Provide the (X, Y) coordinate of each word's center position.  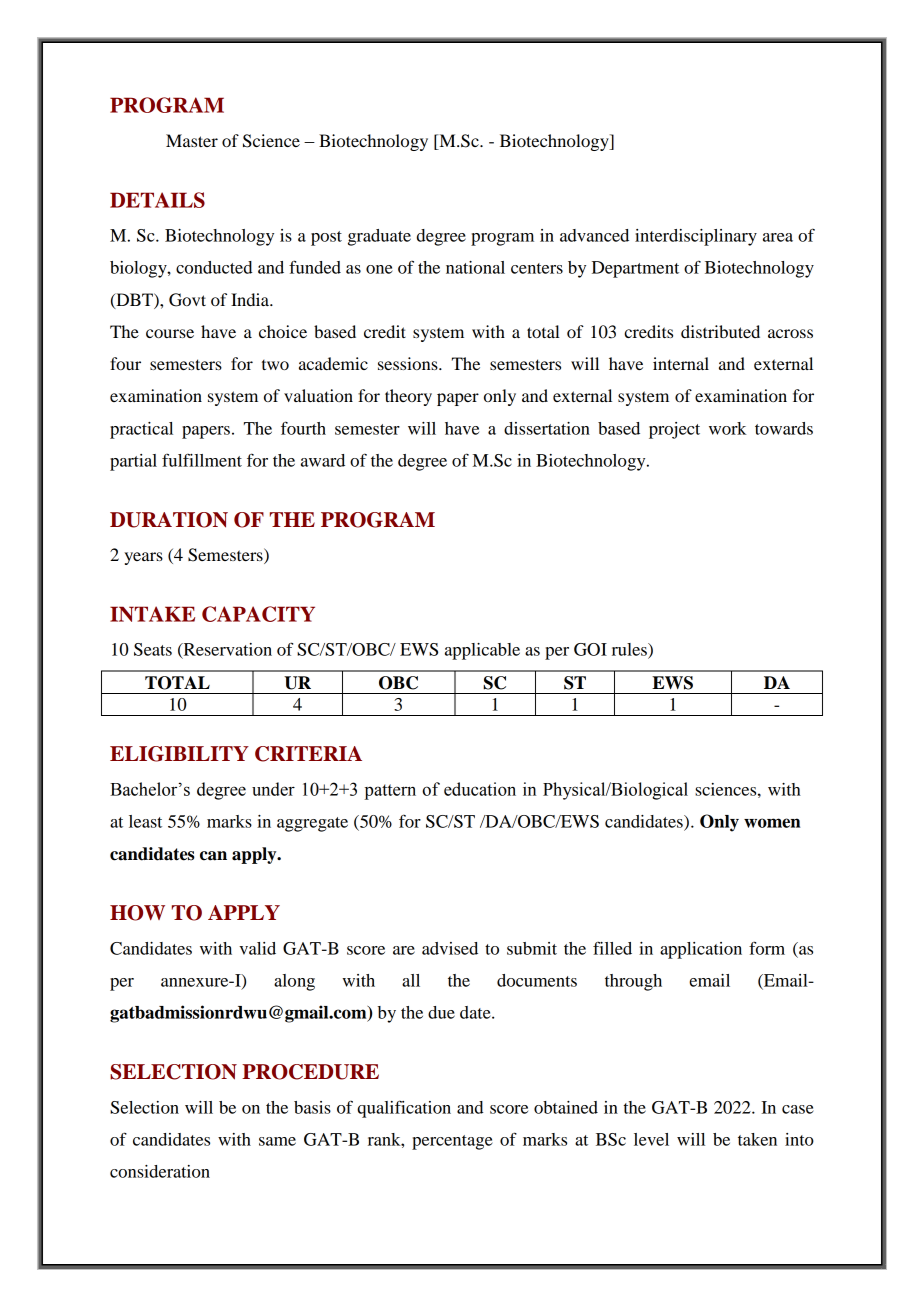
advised (450, 948)
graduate (379, 237)
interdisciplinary (696, 237)
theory (408, 397)
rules (630, 649)
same (277, 1141)
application (701, 950)
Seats (153, 649)
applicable (482, 651)
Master (192, 140)
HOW (137, 913)
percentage (452, 1142)
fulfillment (202, 460)
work (728, 428)
